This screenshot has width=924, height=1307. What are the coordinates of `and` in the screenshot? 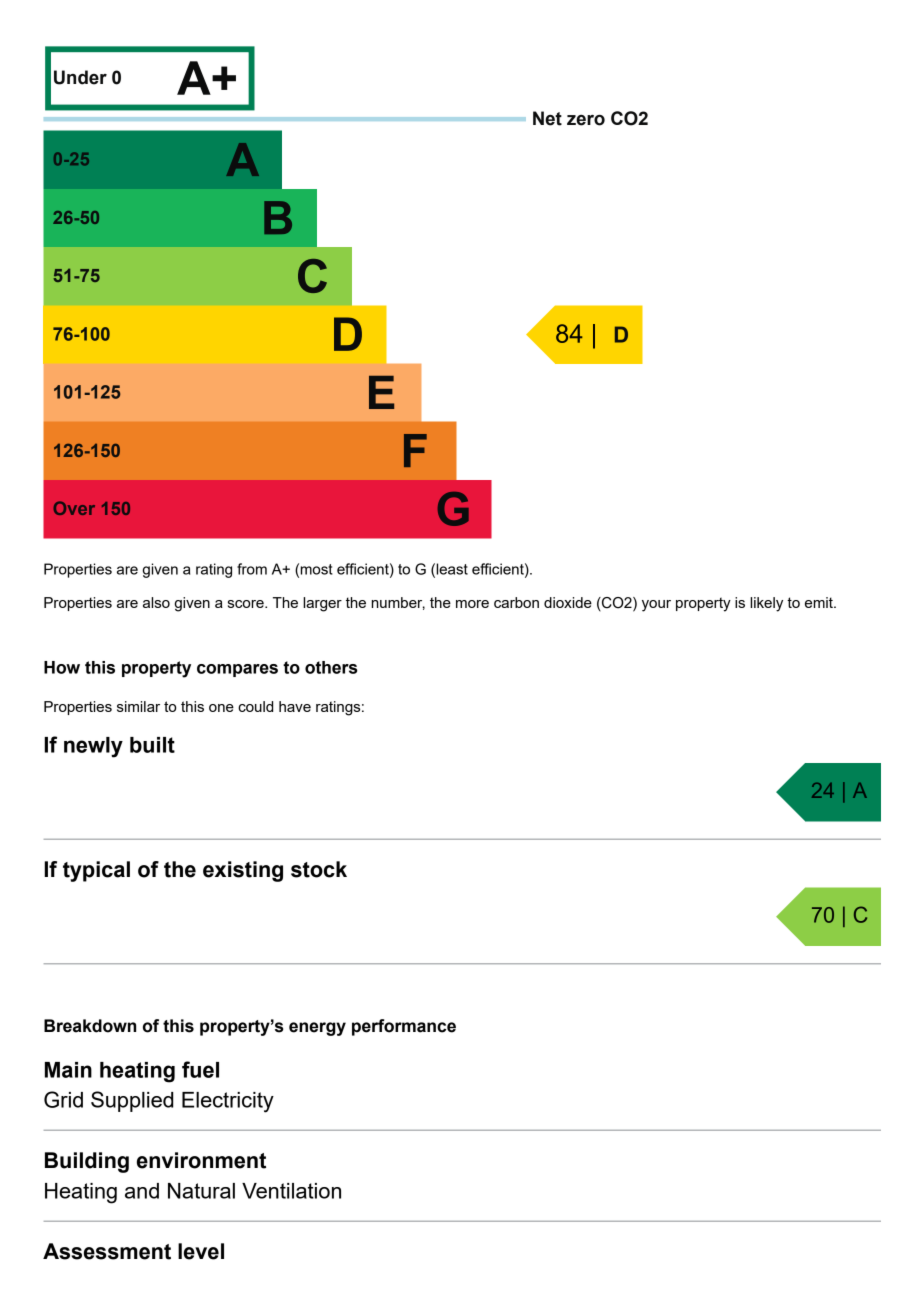 It's located at (142, 1191).
